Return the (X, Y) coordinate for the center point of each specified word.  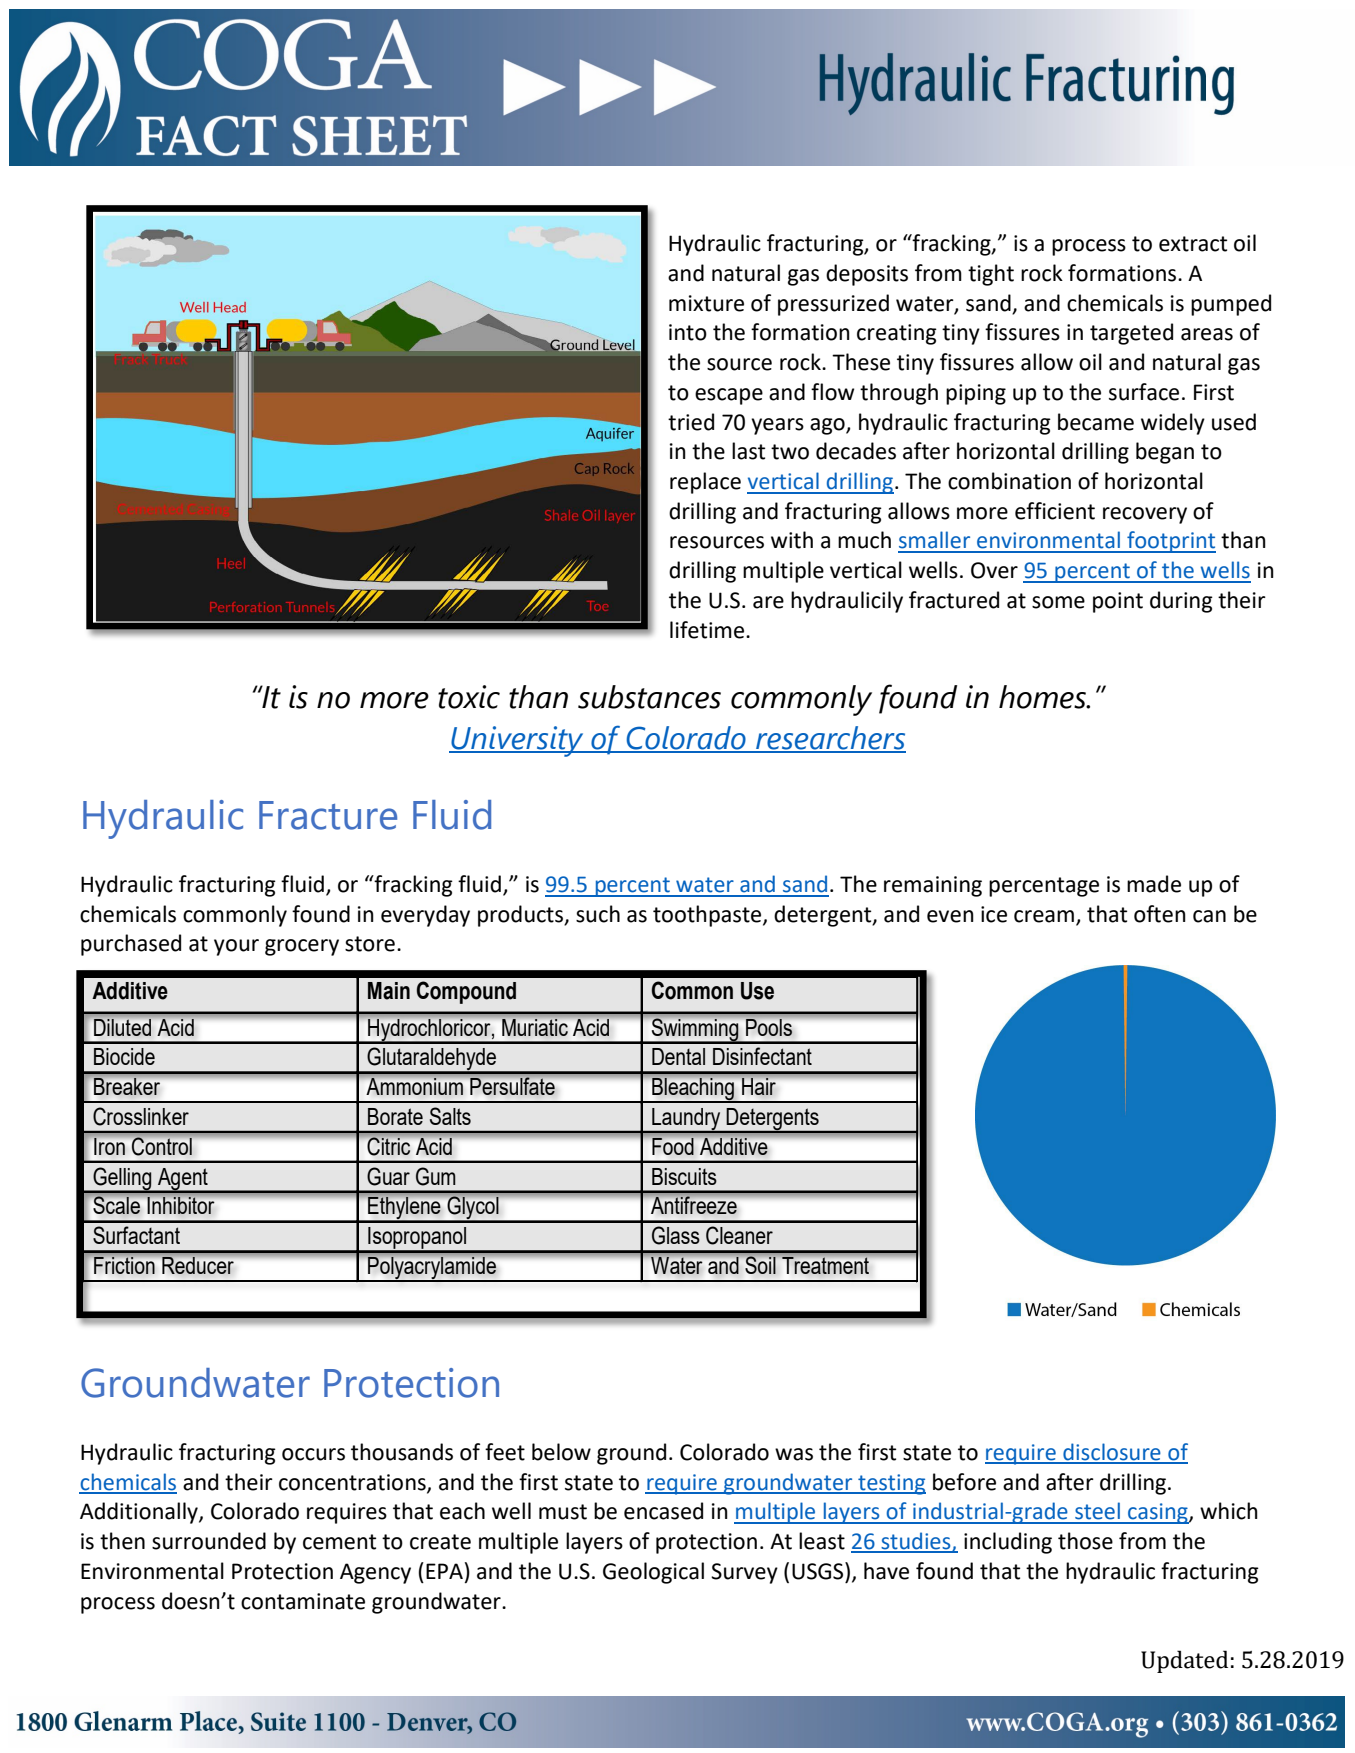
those (1085, 1541)
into (688, 332)
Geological (653, 1573)
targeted (1131, 334)
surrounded (209, 1541)
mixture (706, 303)
